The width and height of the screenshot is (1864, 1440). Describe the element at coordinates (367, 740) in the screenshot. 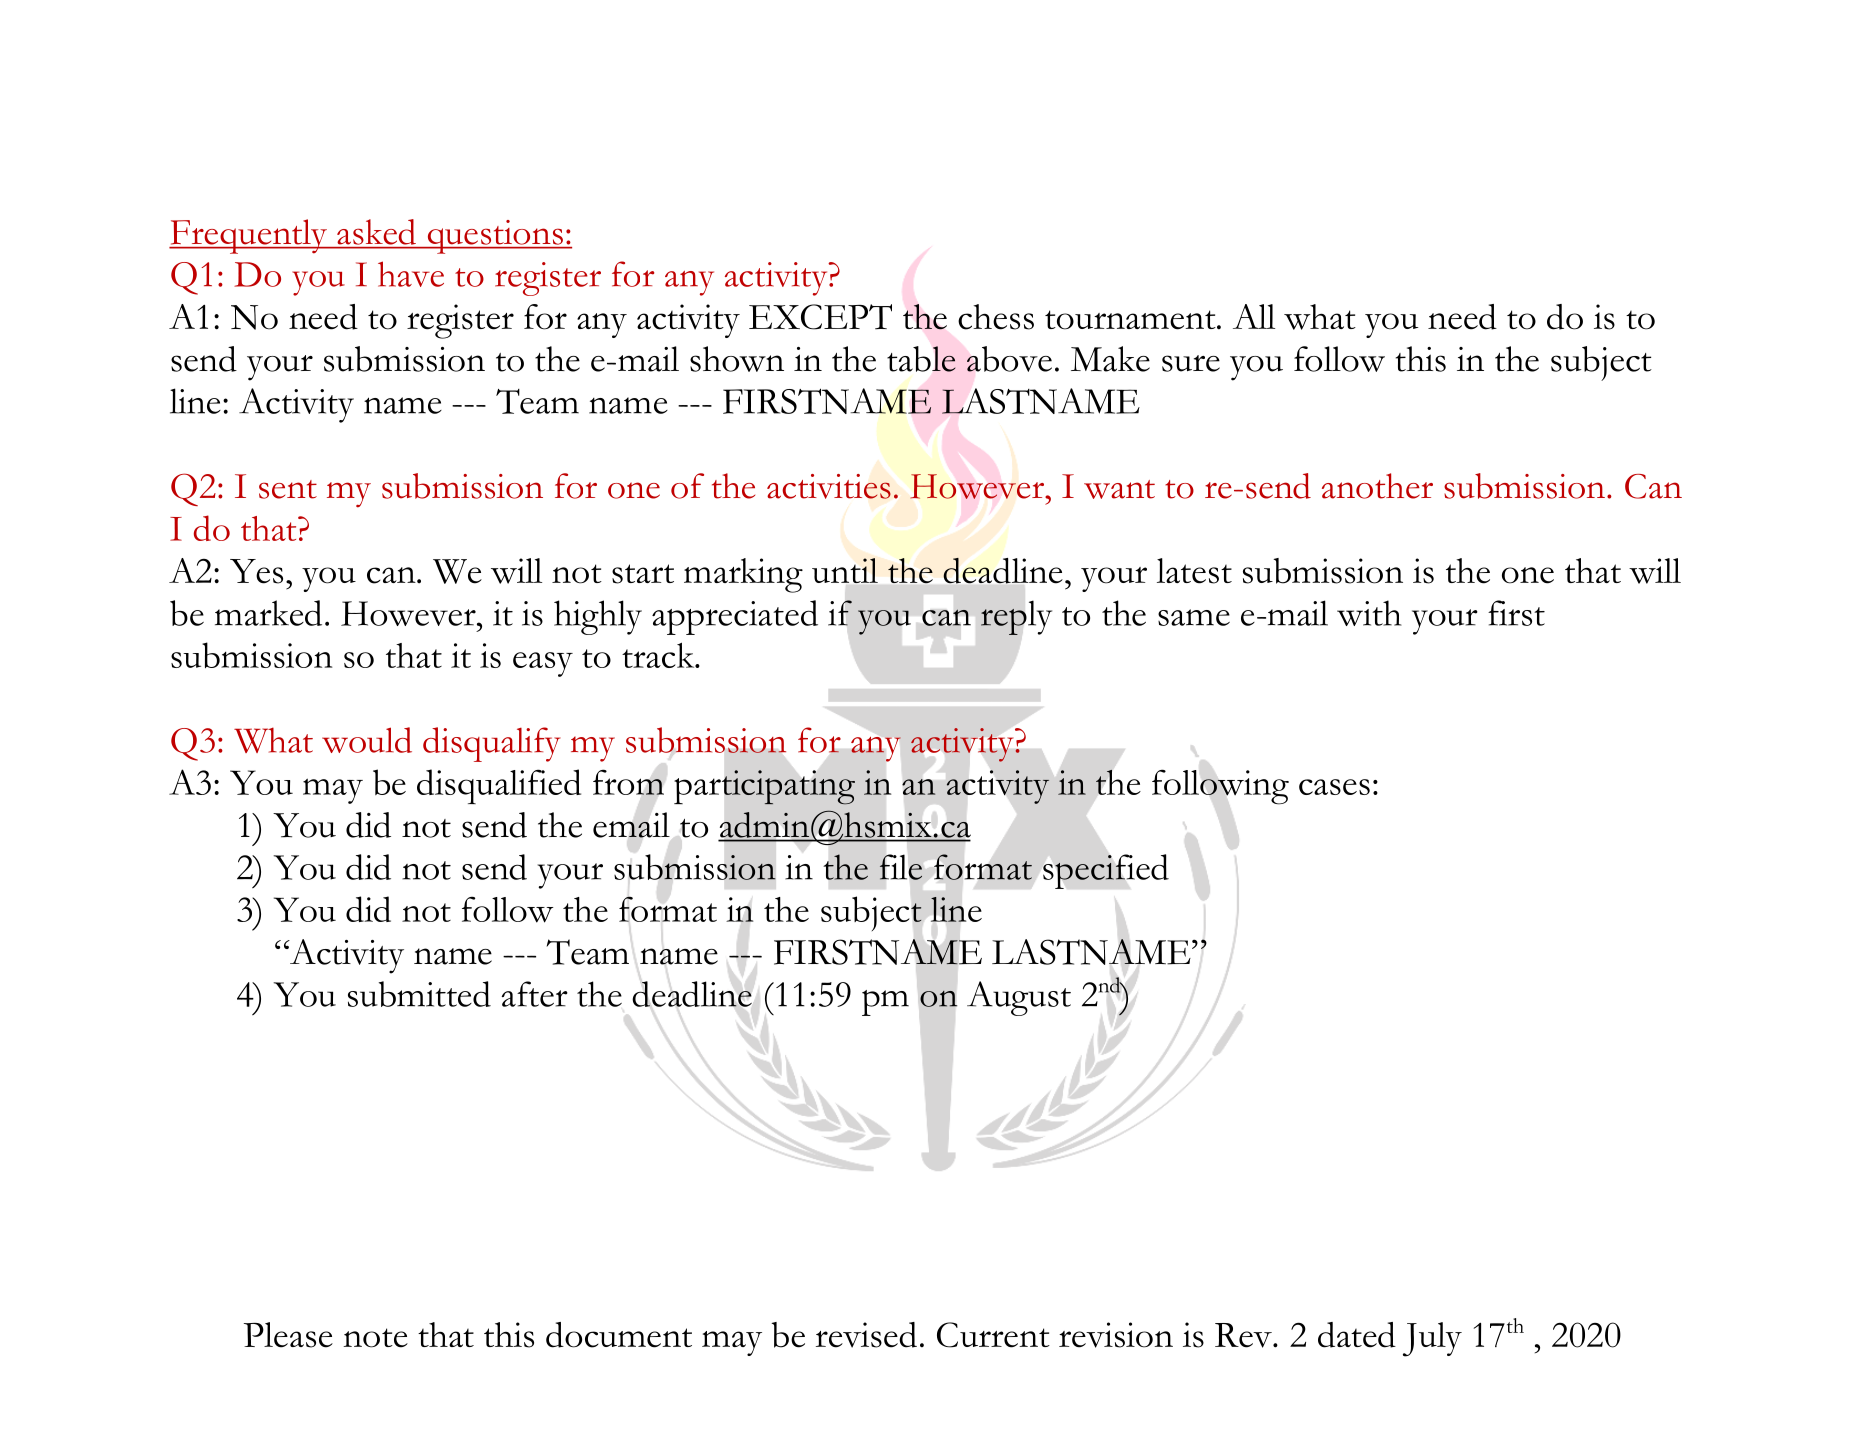

I see `would` at that location.
